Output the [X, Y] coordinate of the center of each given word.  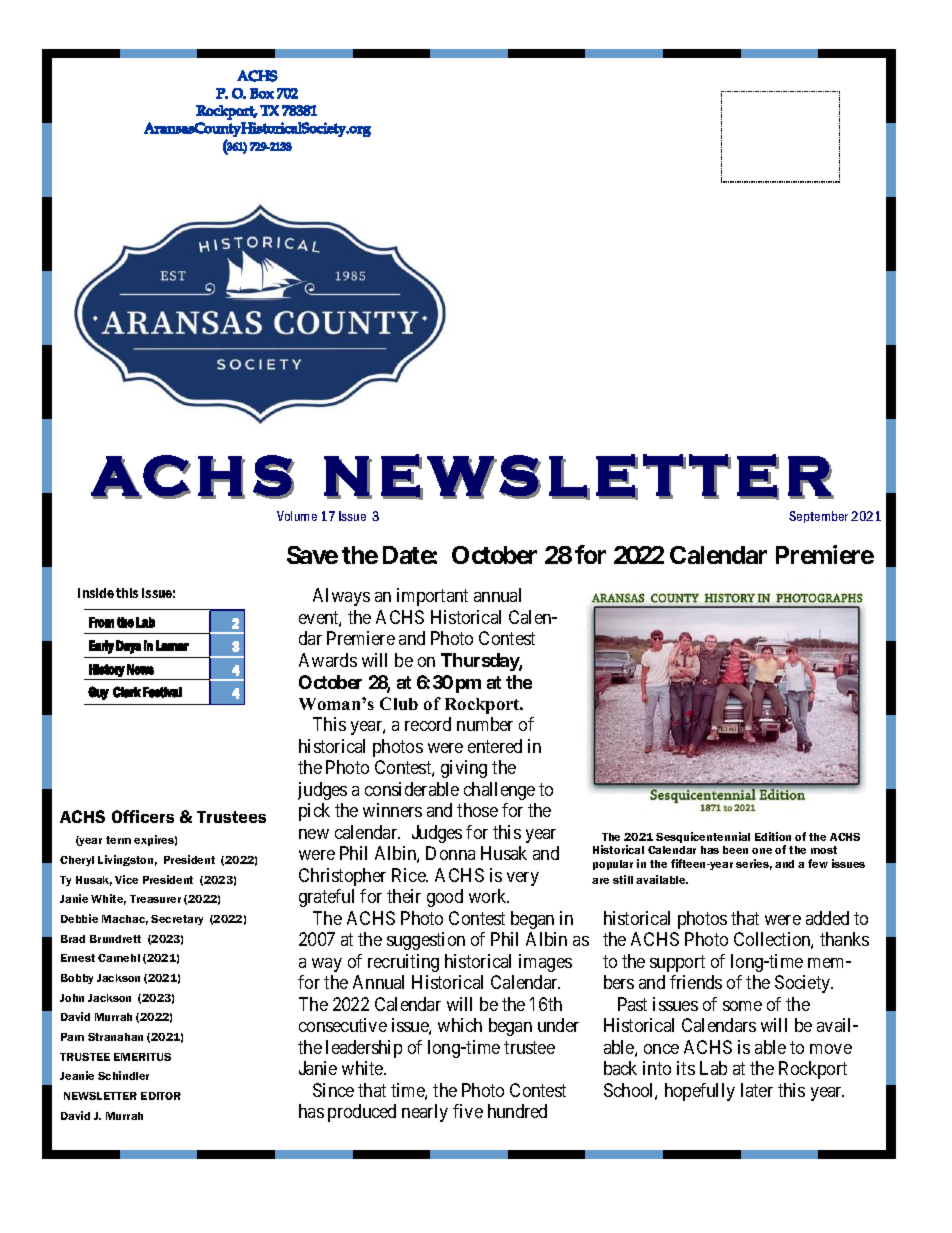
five [468, 1111]
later [757, 1090]
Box [262, 93]
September [818, 517]
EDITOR [161, 1096]
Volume [297, 516]
